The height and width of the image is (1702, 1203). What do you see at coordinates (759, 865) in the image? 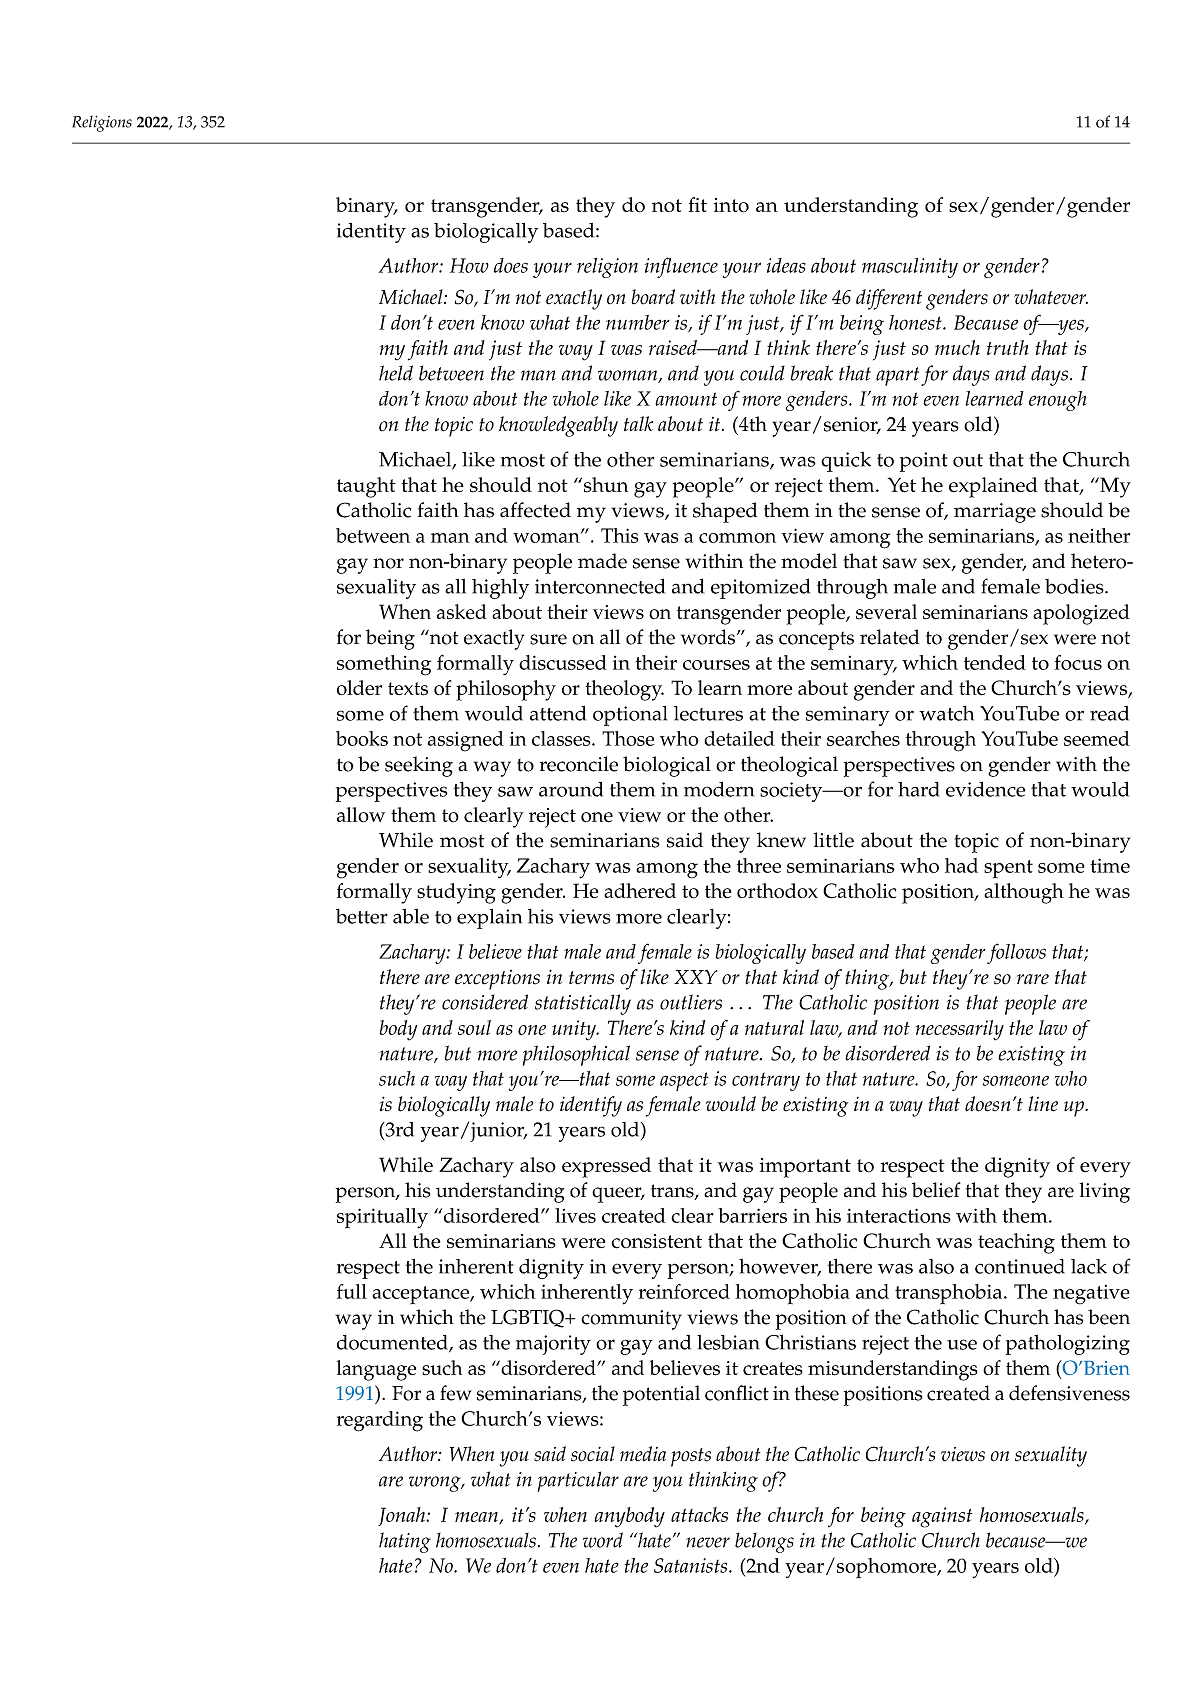
I see `three` at bounding box center [759, 865].
